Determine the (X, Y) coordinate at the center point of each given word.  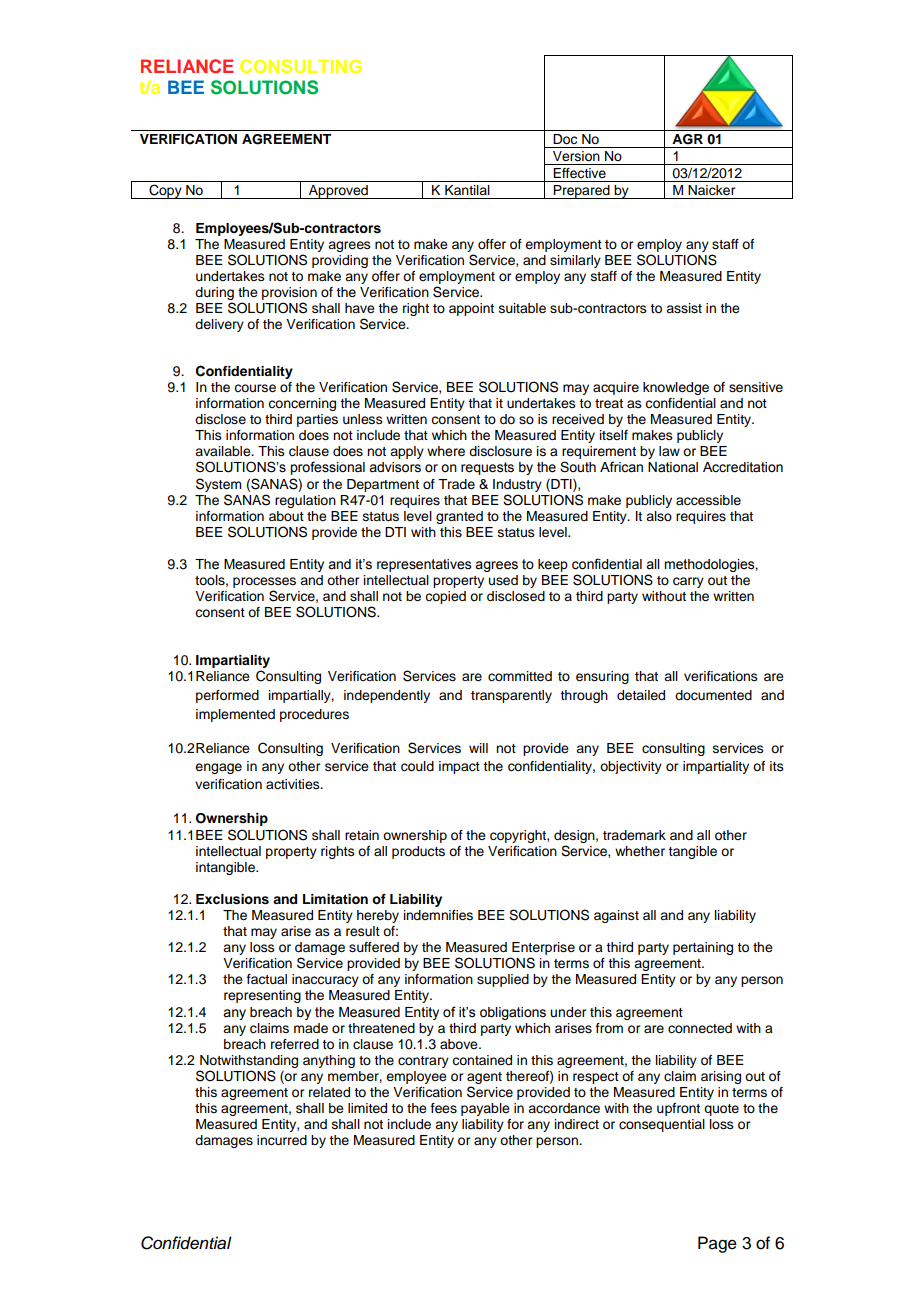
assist (684, 308)
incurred (282, 1140)
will (478, 748)
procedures (314, 715)
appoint (471, 309)
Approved (338, 192)
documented (713, 695)
